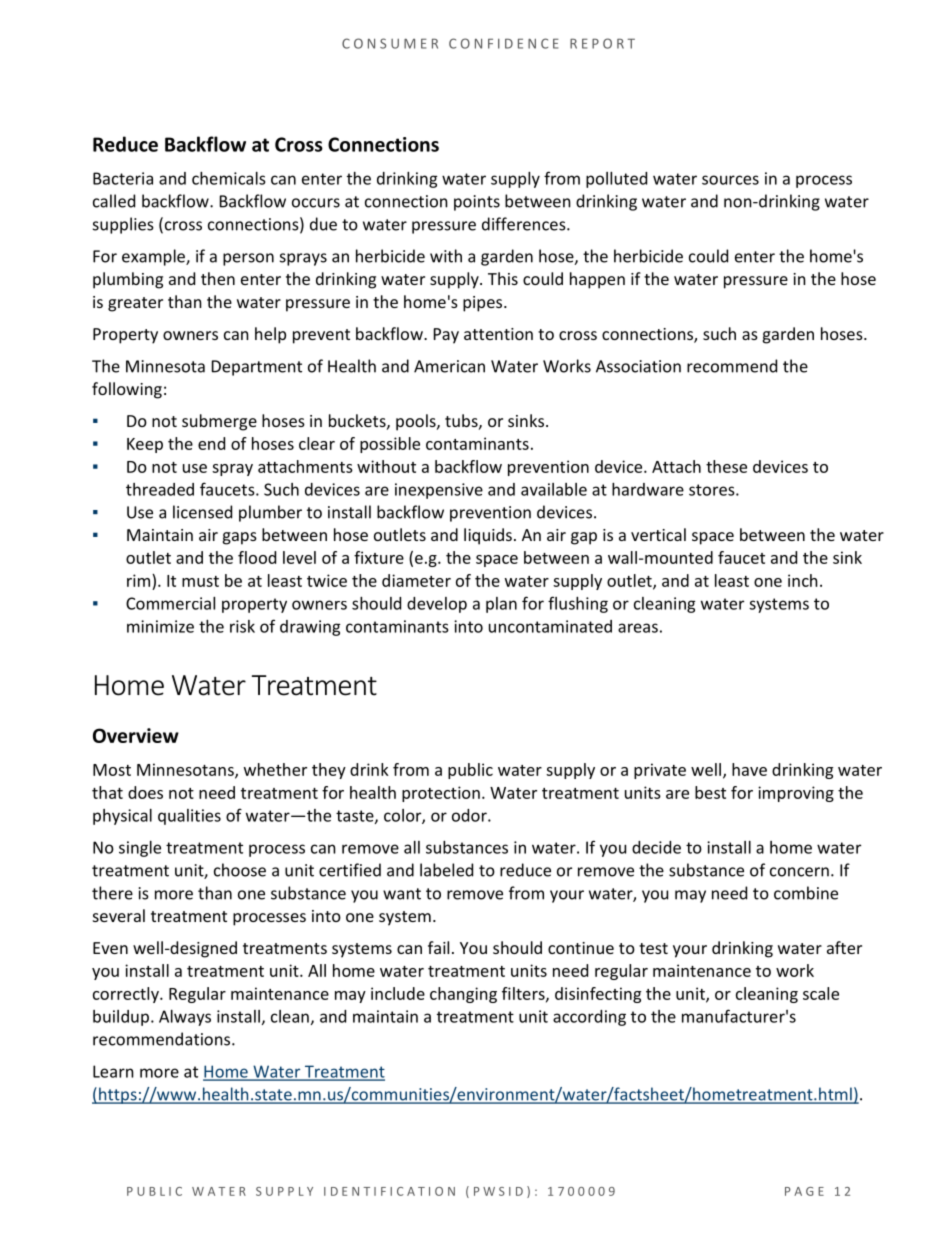 This screenshot has height=1233, width=952. I want to click on concern, so click(799, 872).
